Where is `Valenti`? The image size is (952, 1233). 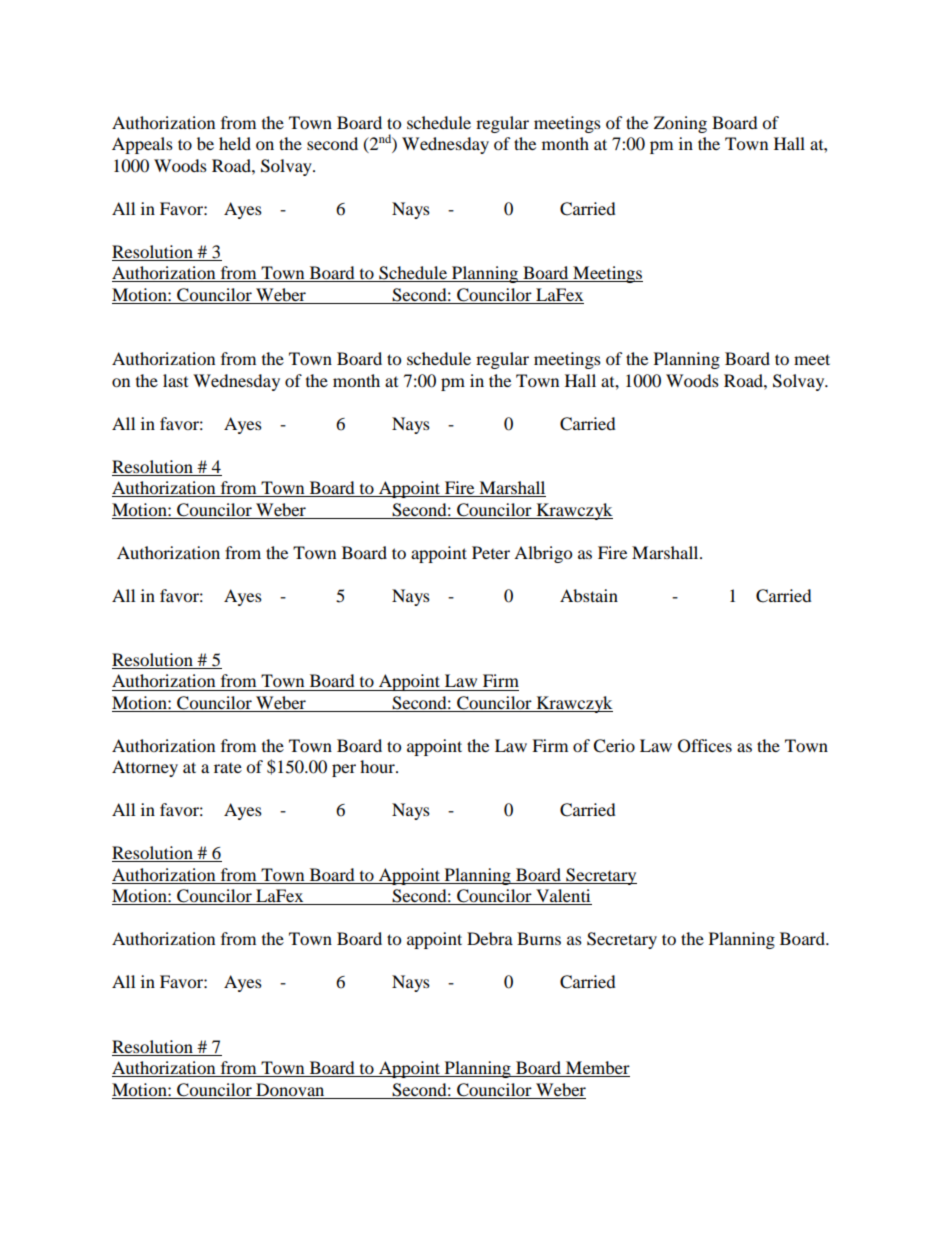
Valenti is located at coordinates (563, 897).
